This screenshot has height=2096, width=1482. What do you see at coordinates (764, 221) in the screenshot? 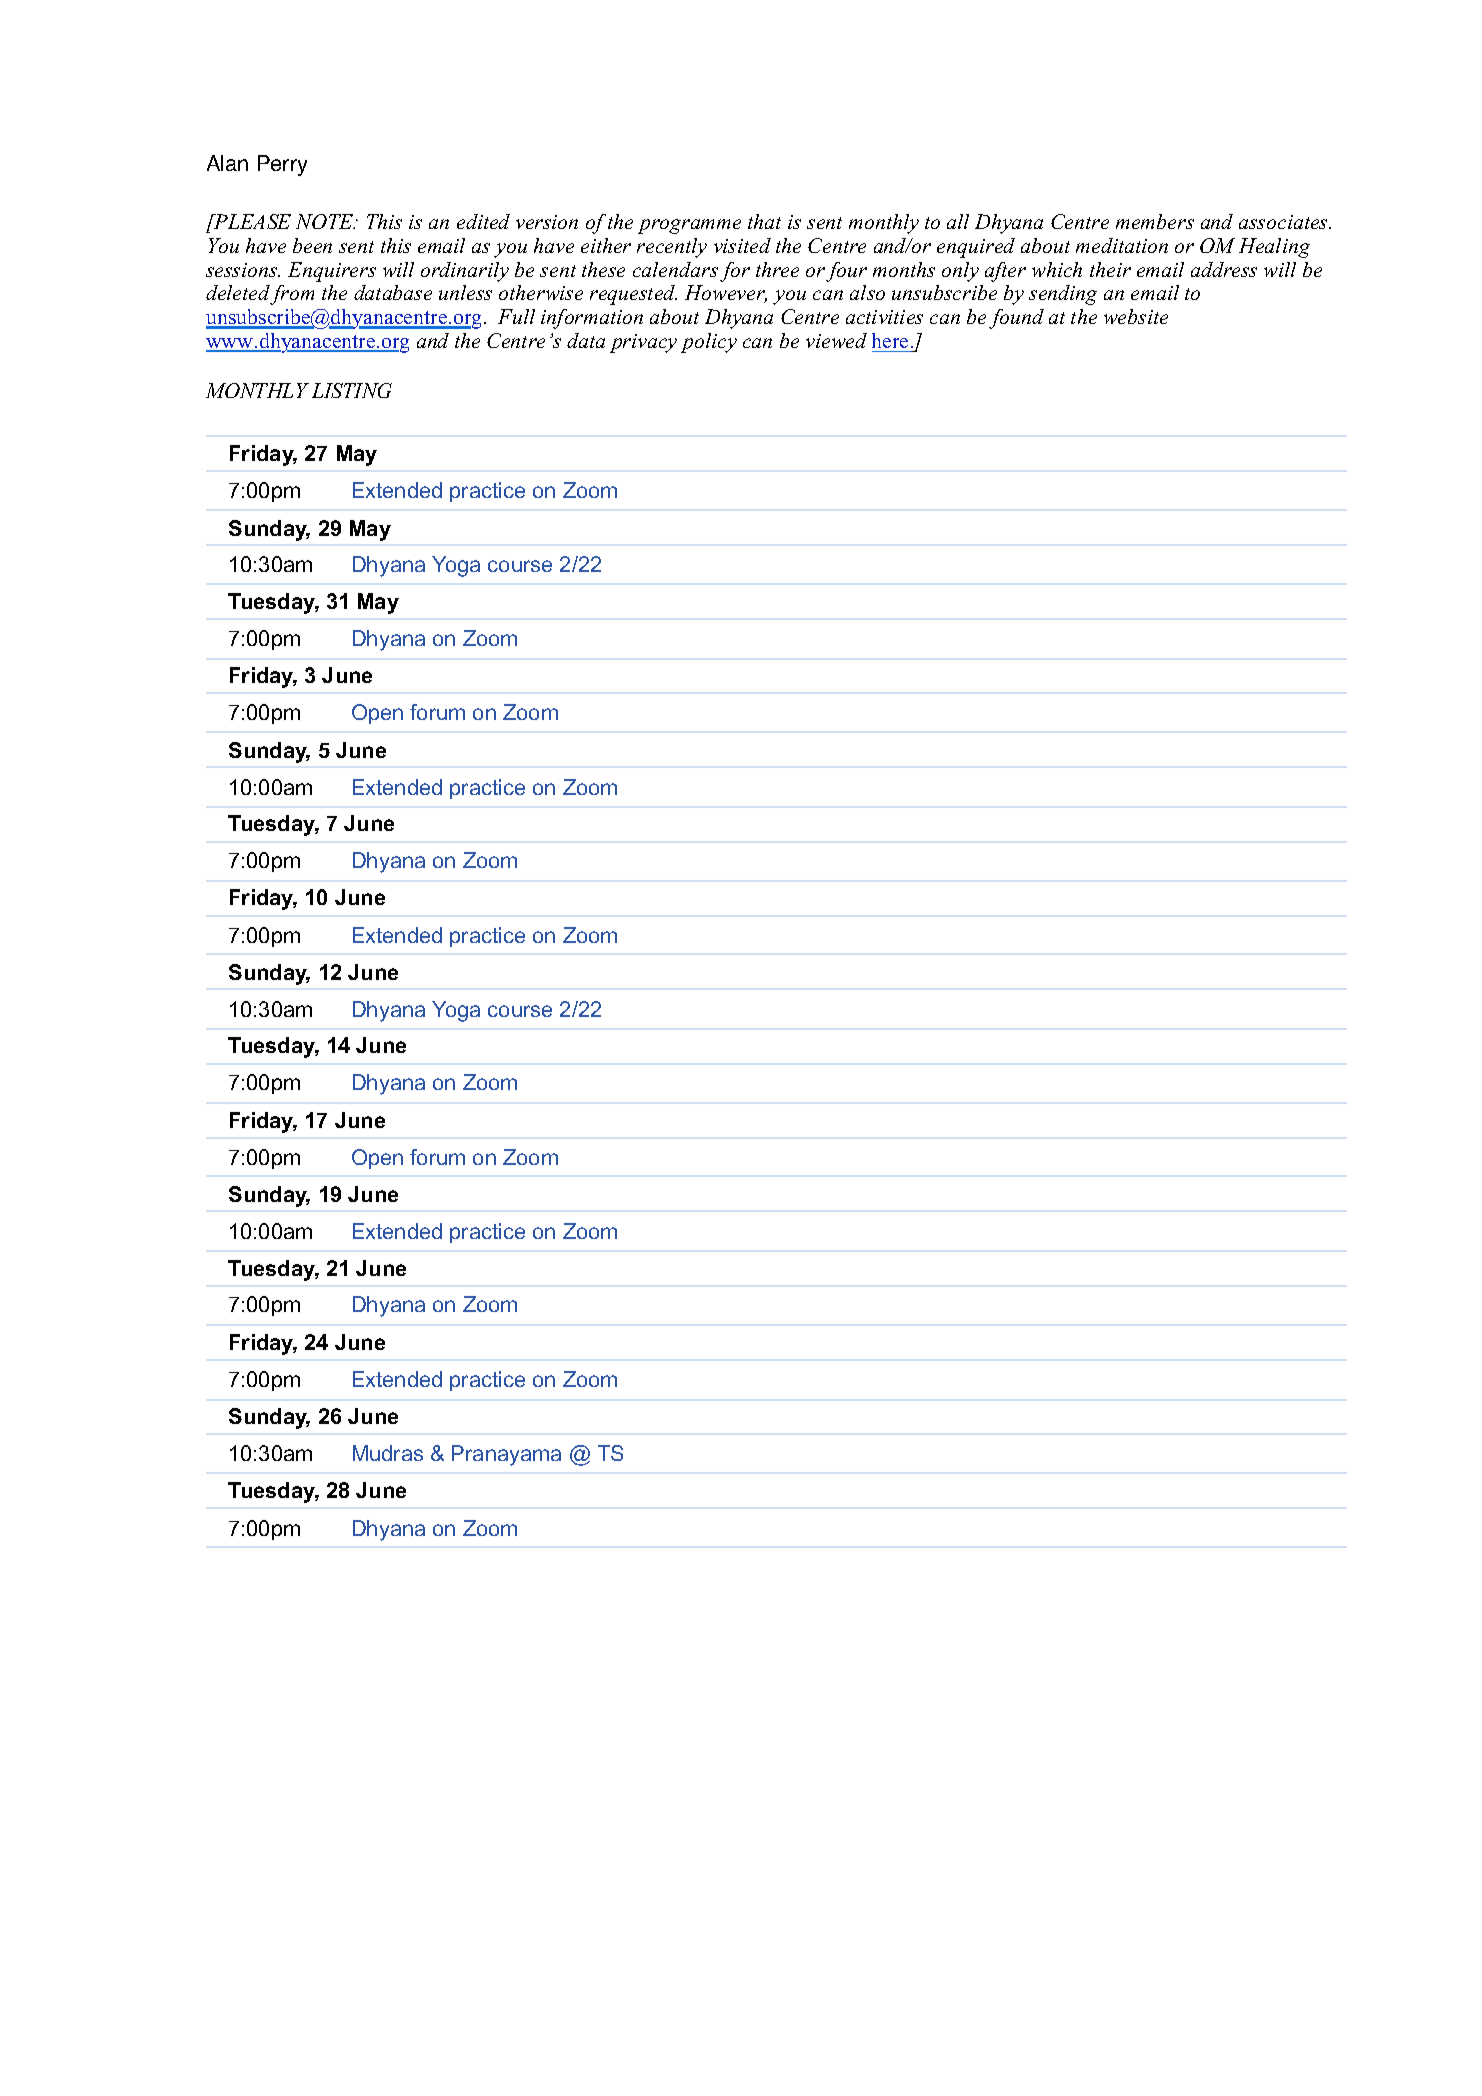
I see `that` at bounding box center [764, 221].
